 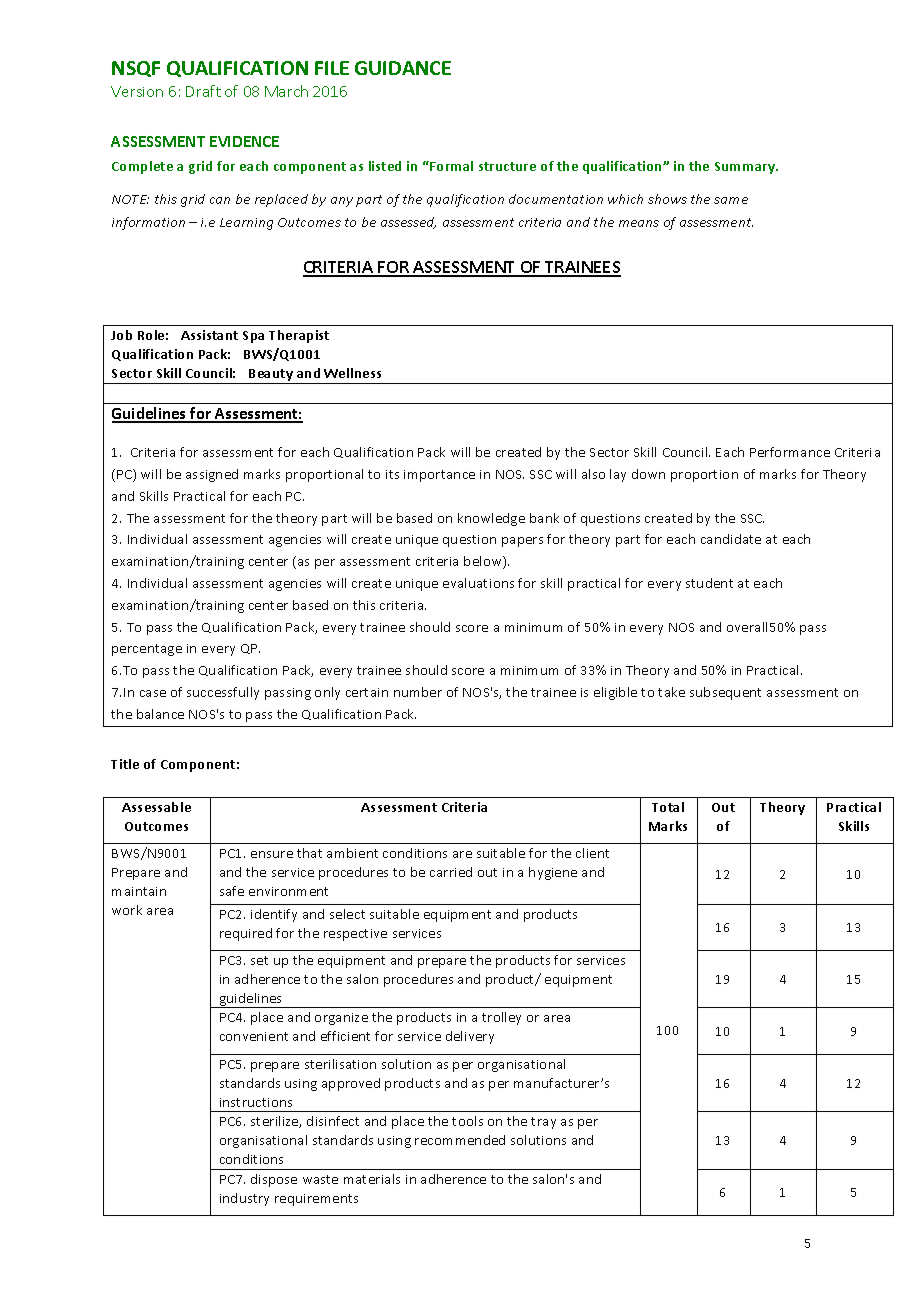 I want to click on Draft, so click(x=203, y=91).
